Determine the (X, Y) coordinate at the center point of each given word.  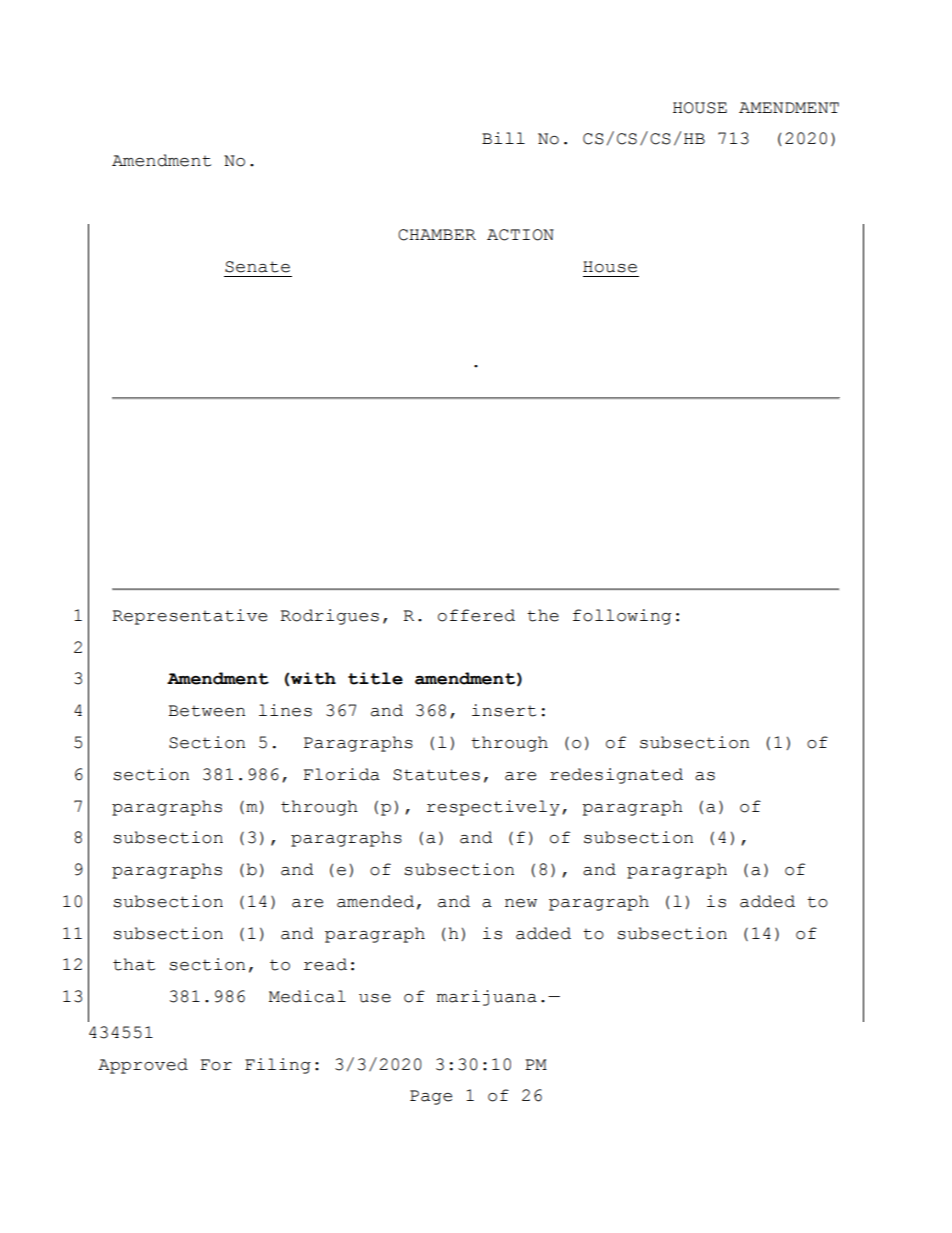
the (543, 615)
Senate (257, 267)
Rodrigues (329, 617)
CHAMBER (437, 235)
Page (431, 1097)
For (216, 1065)
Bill (503, 138)
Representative (189, 617)
